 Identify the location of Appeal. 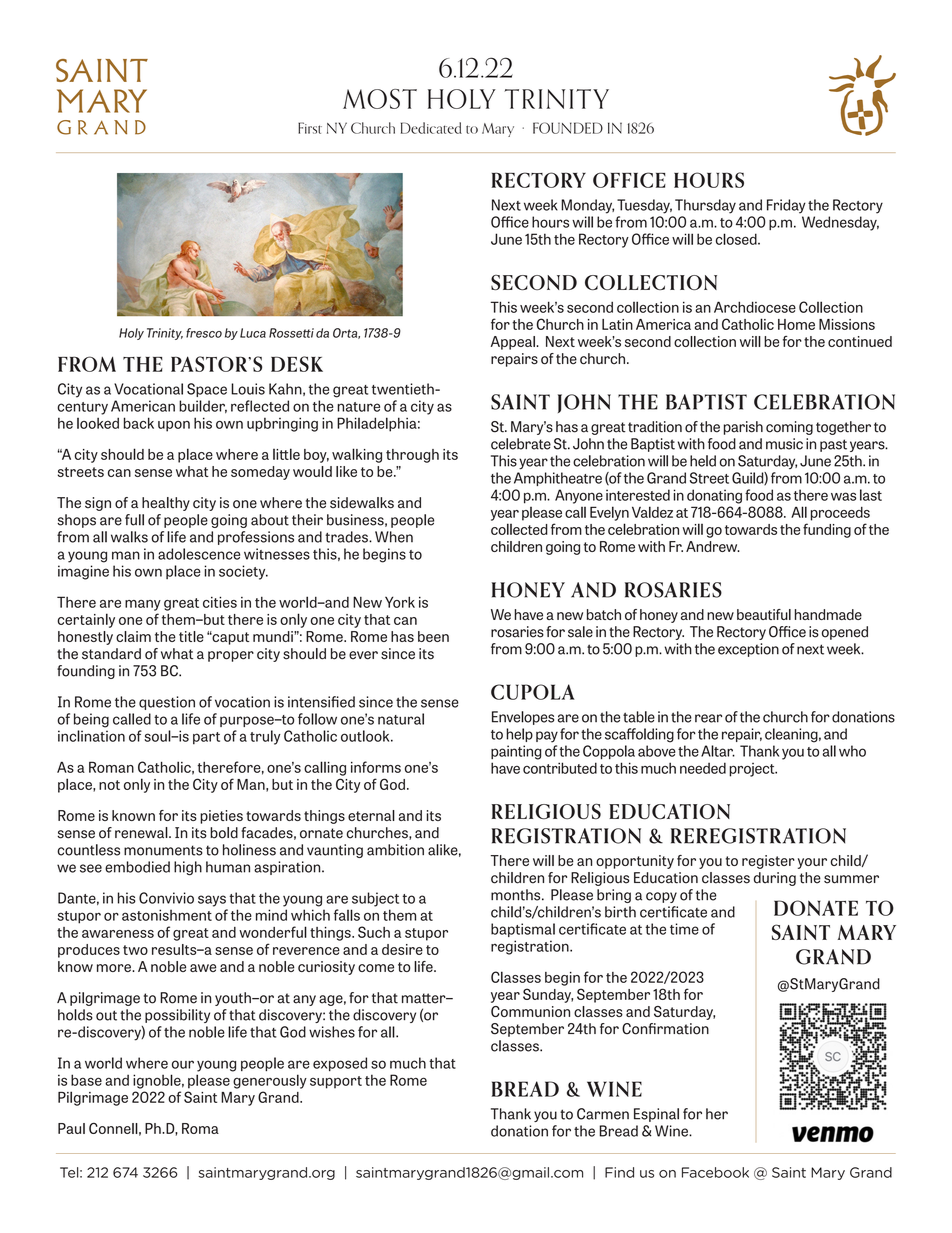
(514, 343).
